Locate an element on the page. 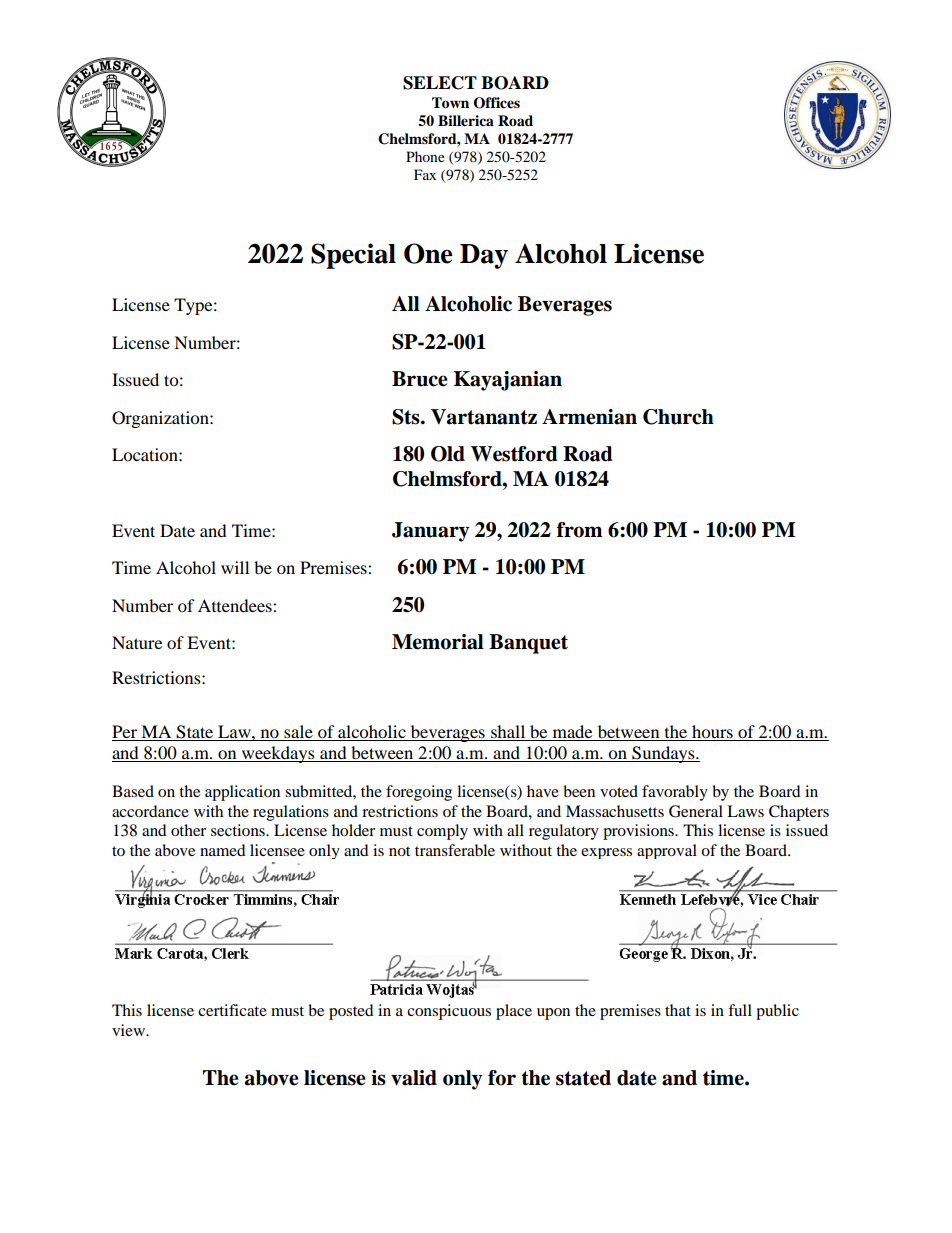  Phone is located at coordinates (425, 156).
